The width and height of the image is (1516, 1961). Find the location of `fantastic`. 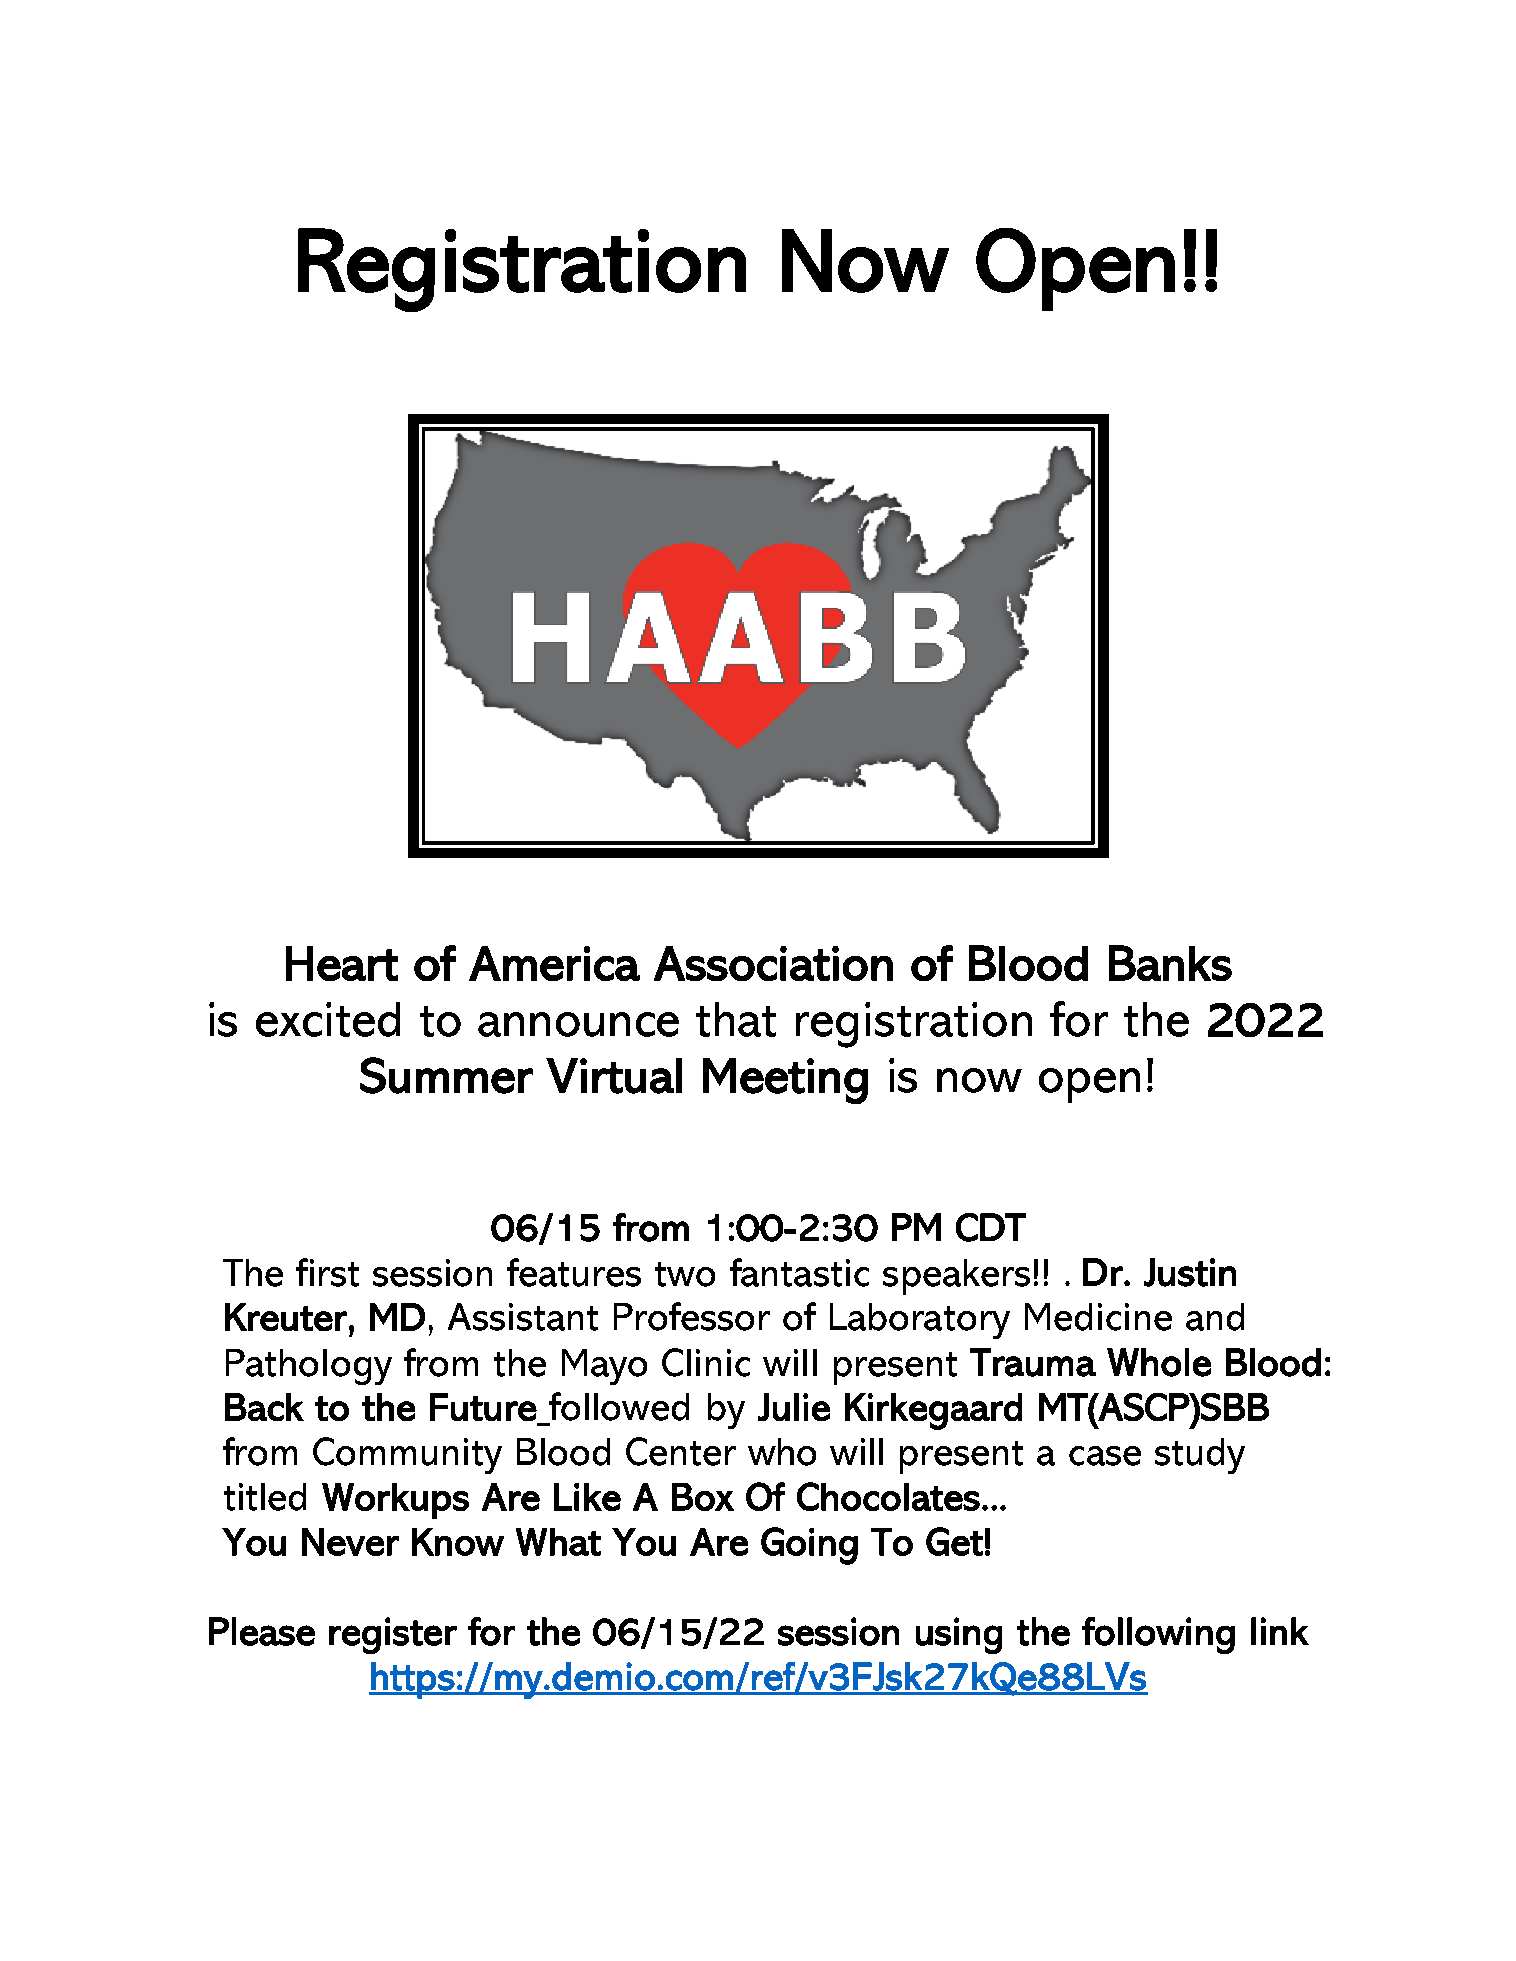

fantastic is located at coordinates (799, 1272).
